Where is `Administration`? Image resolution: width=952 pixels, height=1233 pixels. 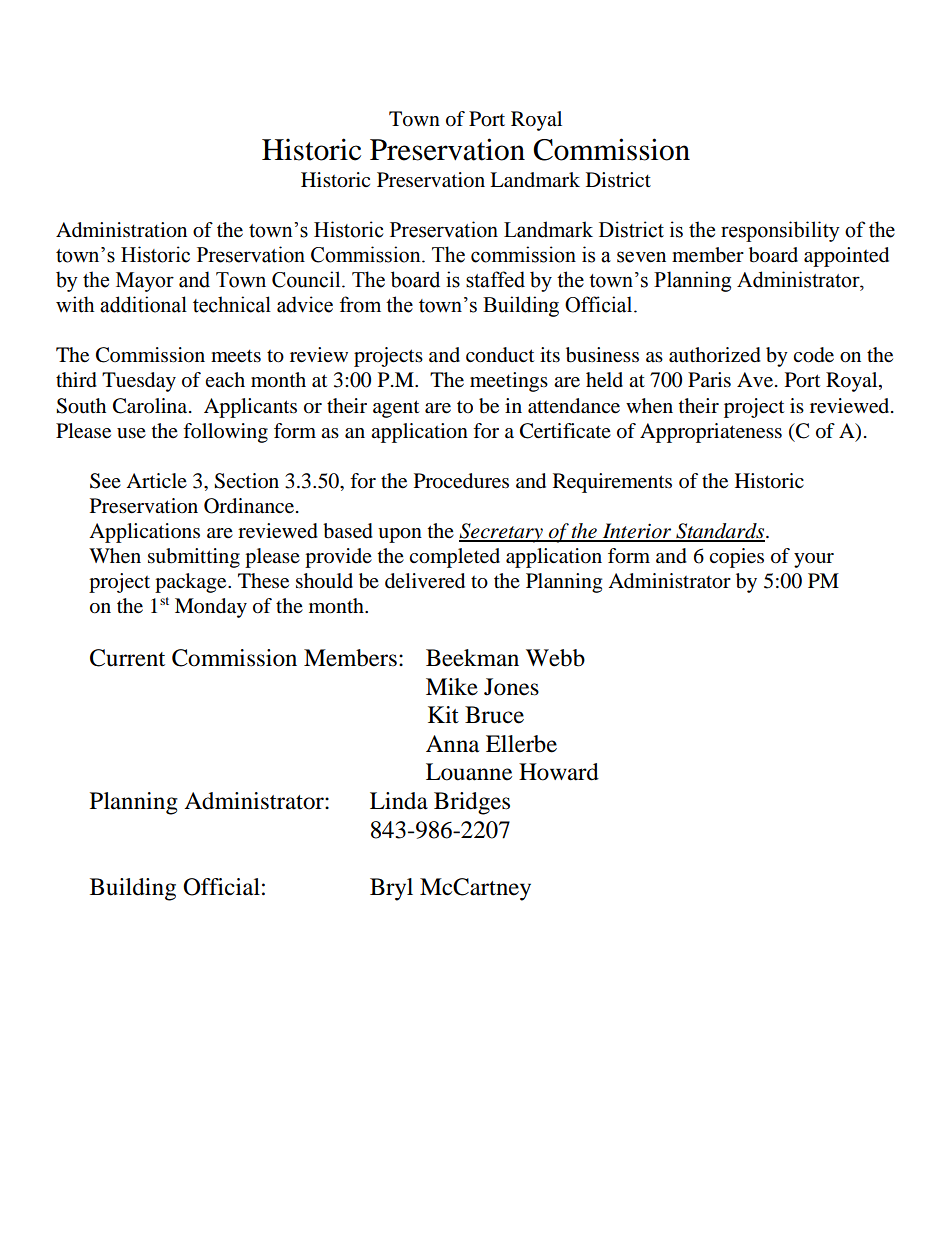 Administration is located at coordinates (121, 230).
